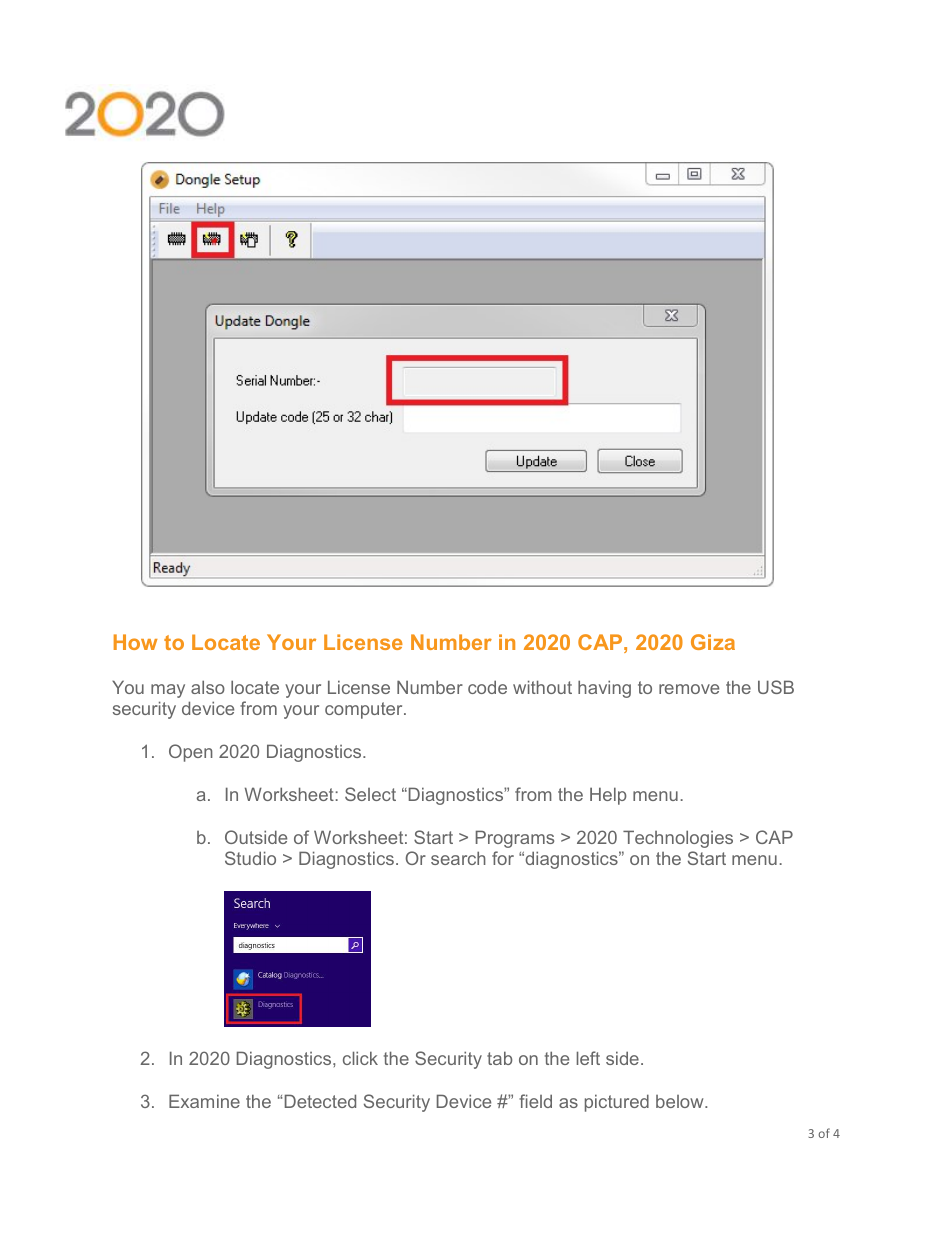  What do you see at coordinates (678, 839) in the image?
I see `Technologies` at bounding box center [678, 839].
